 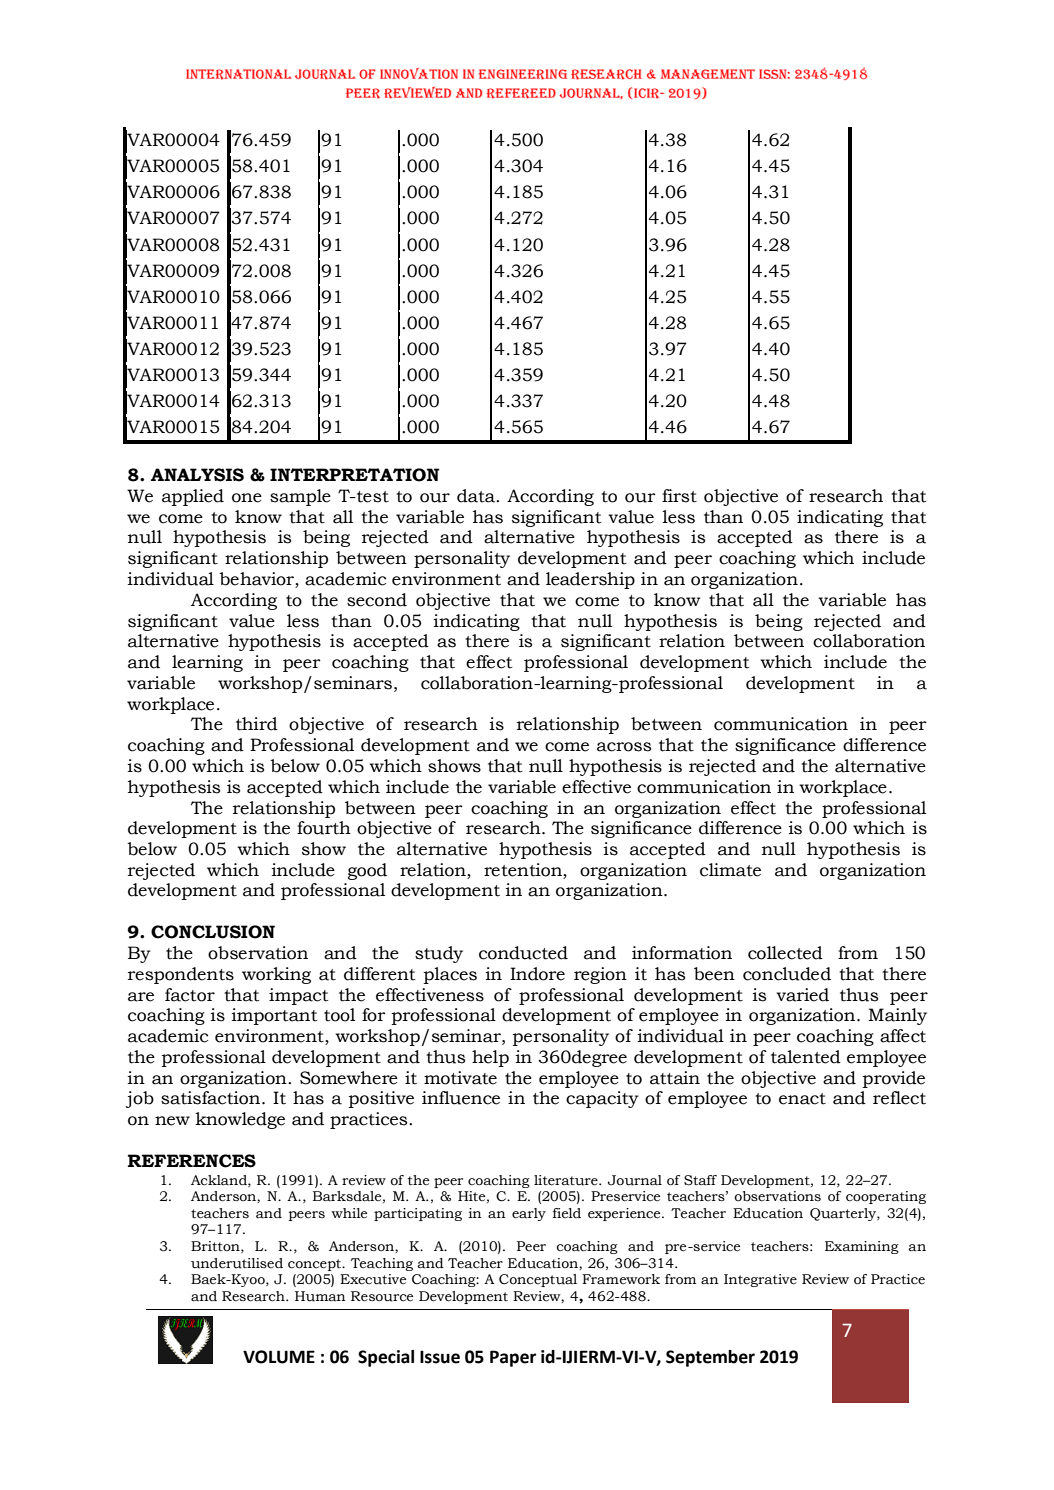 I want to click on MANAGEMENT, so click(x=708, y=74).
